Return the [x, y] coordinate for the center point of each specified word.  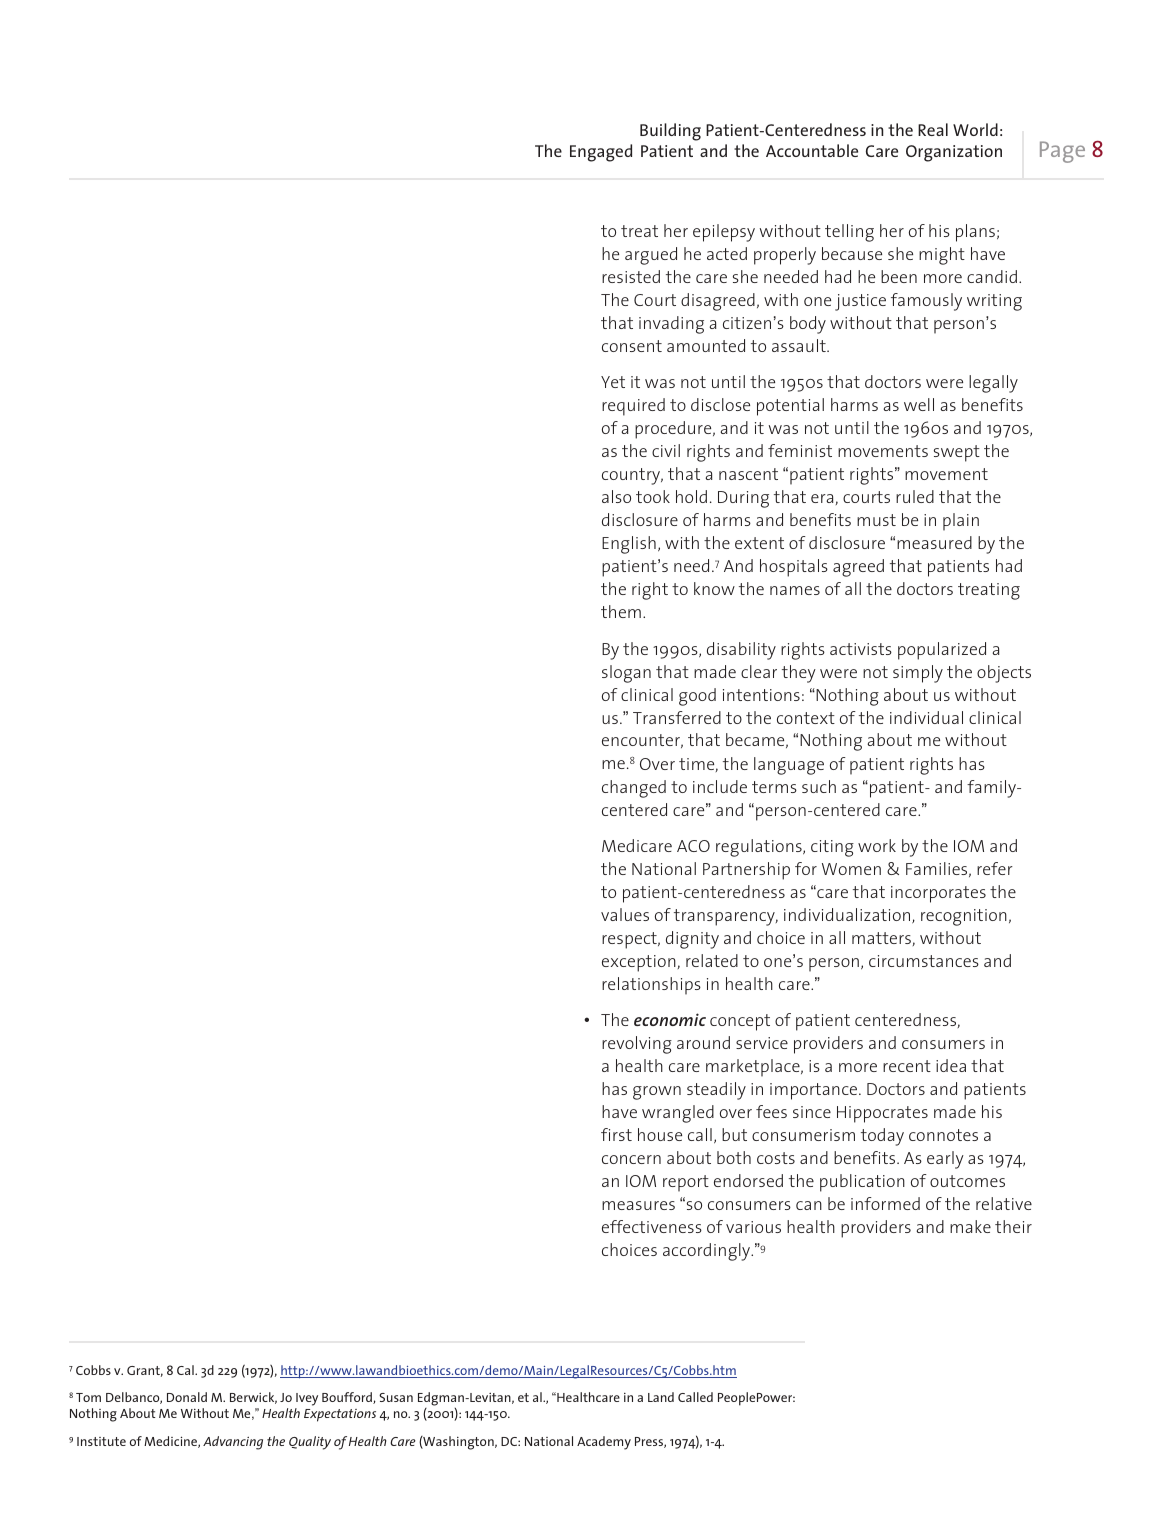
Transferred [677, 717]
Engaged [601, 153]
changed [634, 789]
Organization [954, 153]
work [877, 845]
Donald [187, 1397]
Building [670, 132]
